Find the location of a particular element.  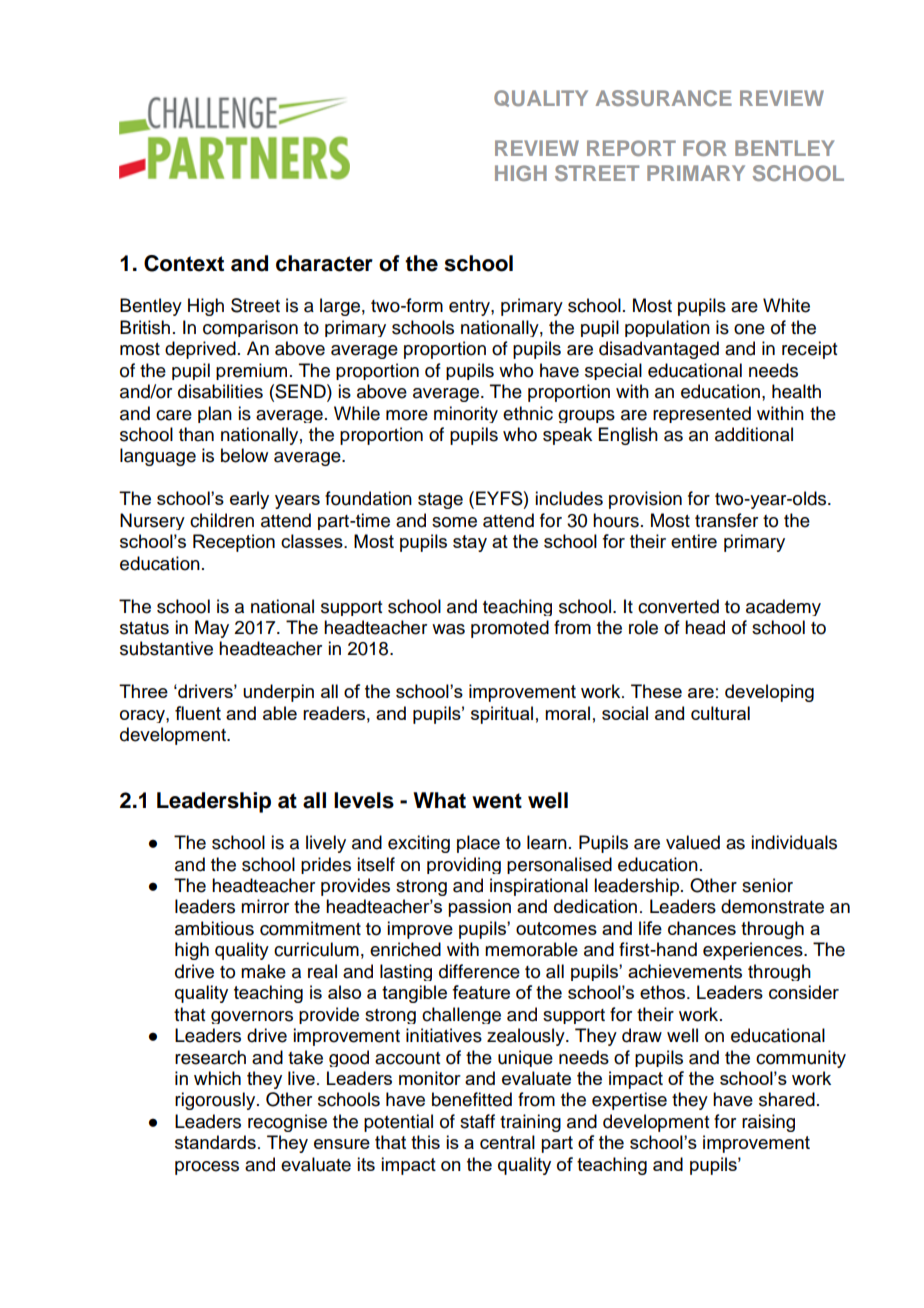

raising is located at coordinates (768, 1123).
